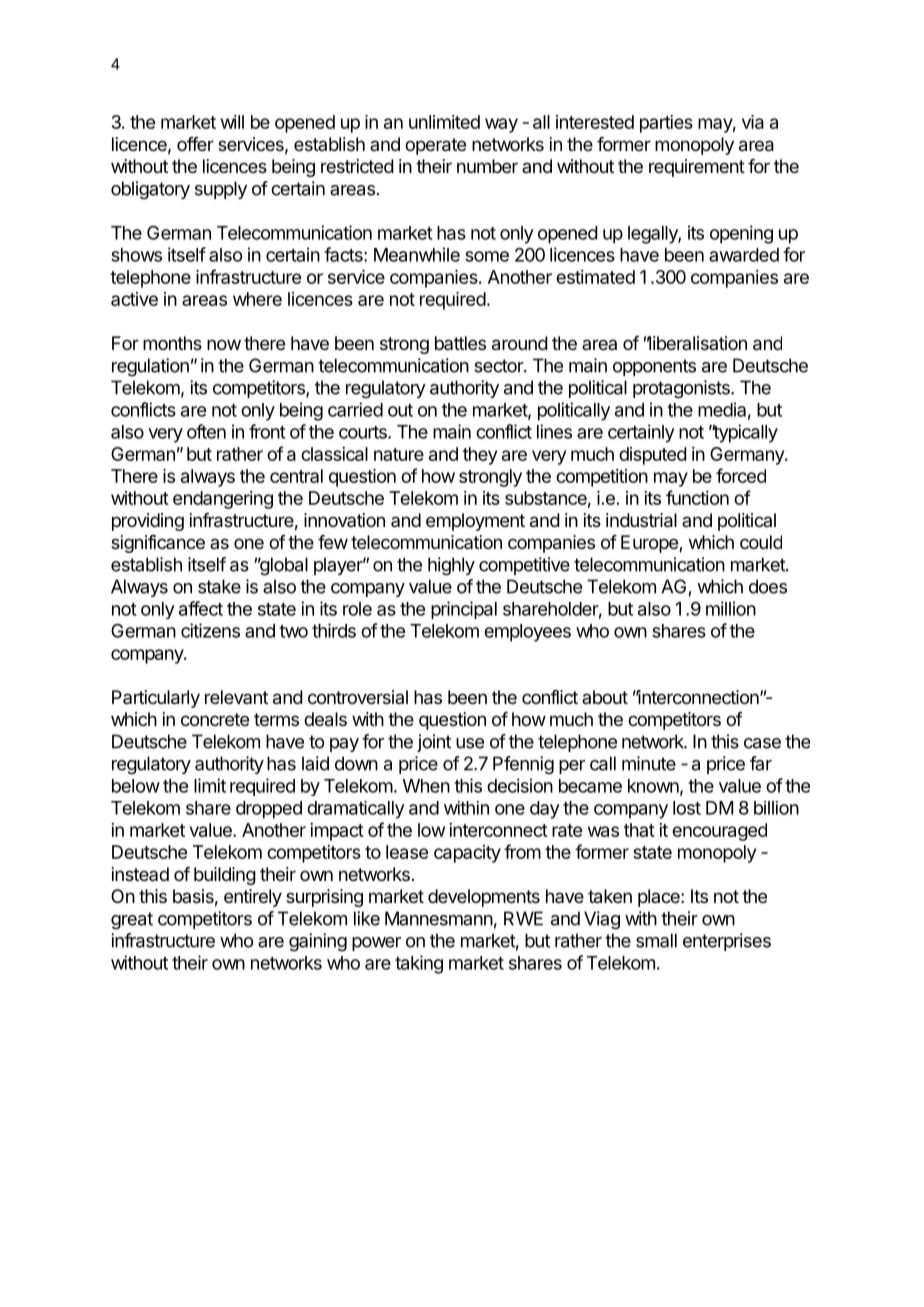 The height and width of the screenshot is (1307, 924). Describe the element at coordinates (741, 475) in the screenshot. I see `forced` at that location.
